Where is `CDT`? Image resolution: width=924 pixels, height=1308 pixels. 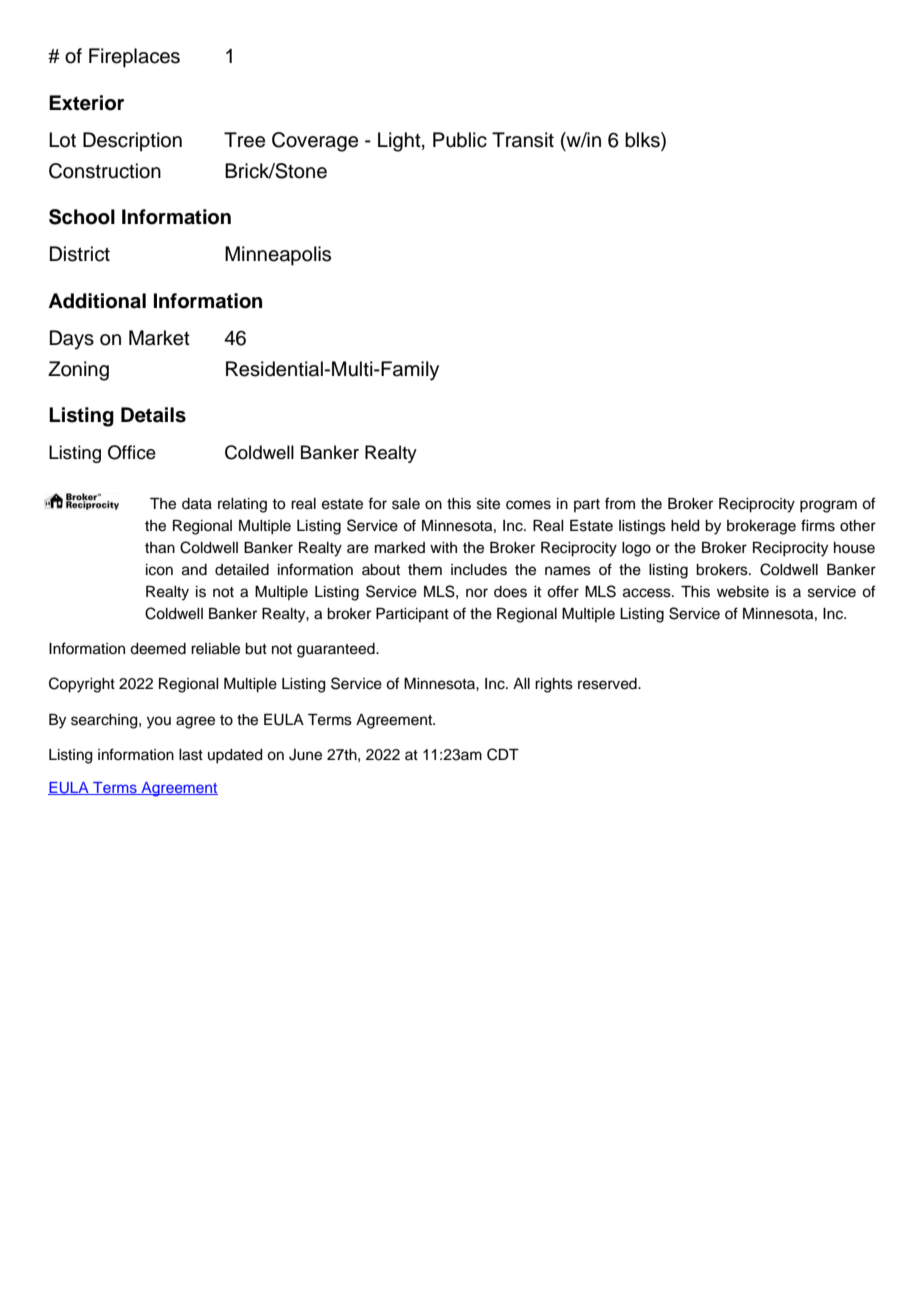 CDT is located at coordinates (503, 754).
